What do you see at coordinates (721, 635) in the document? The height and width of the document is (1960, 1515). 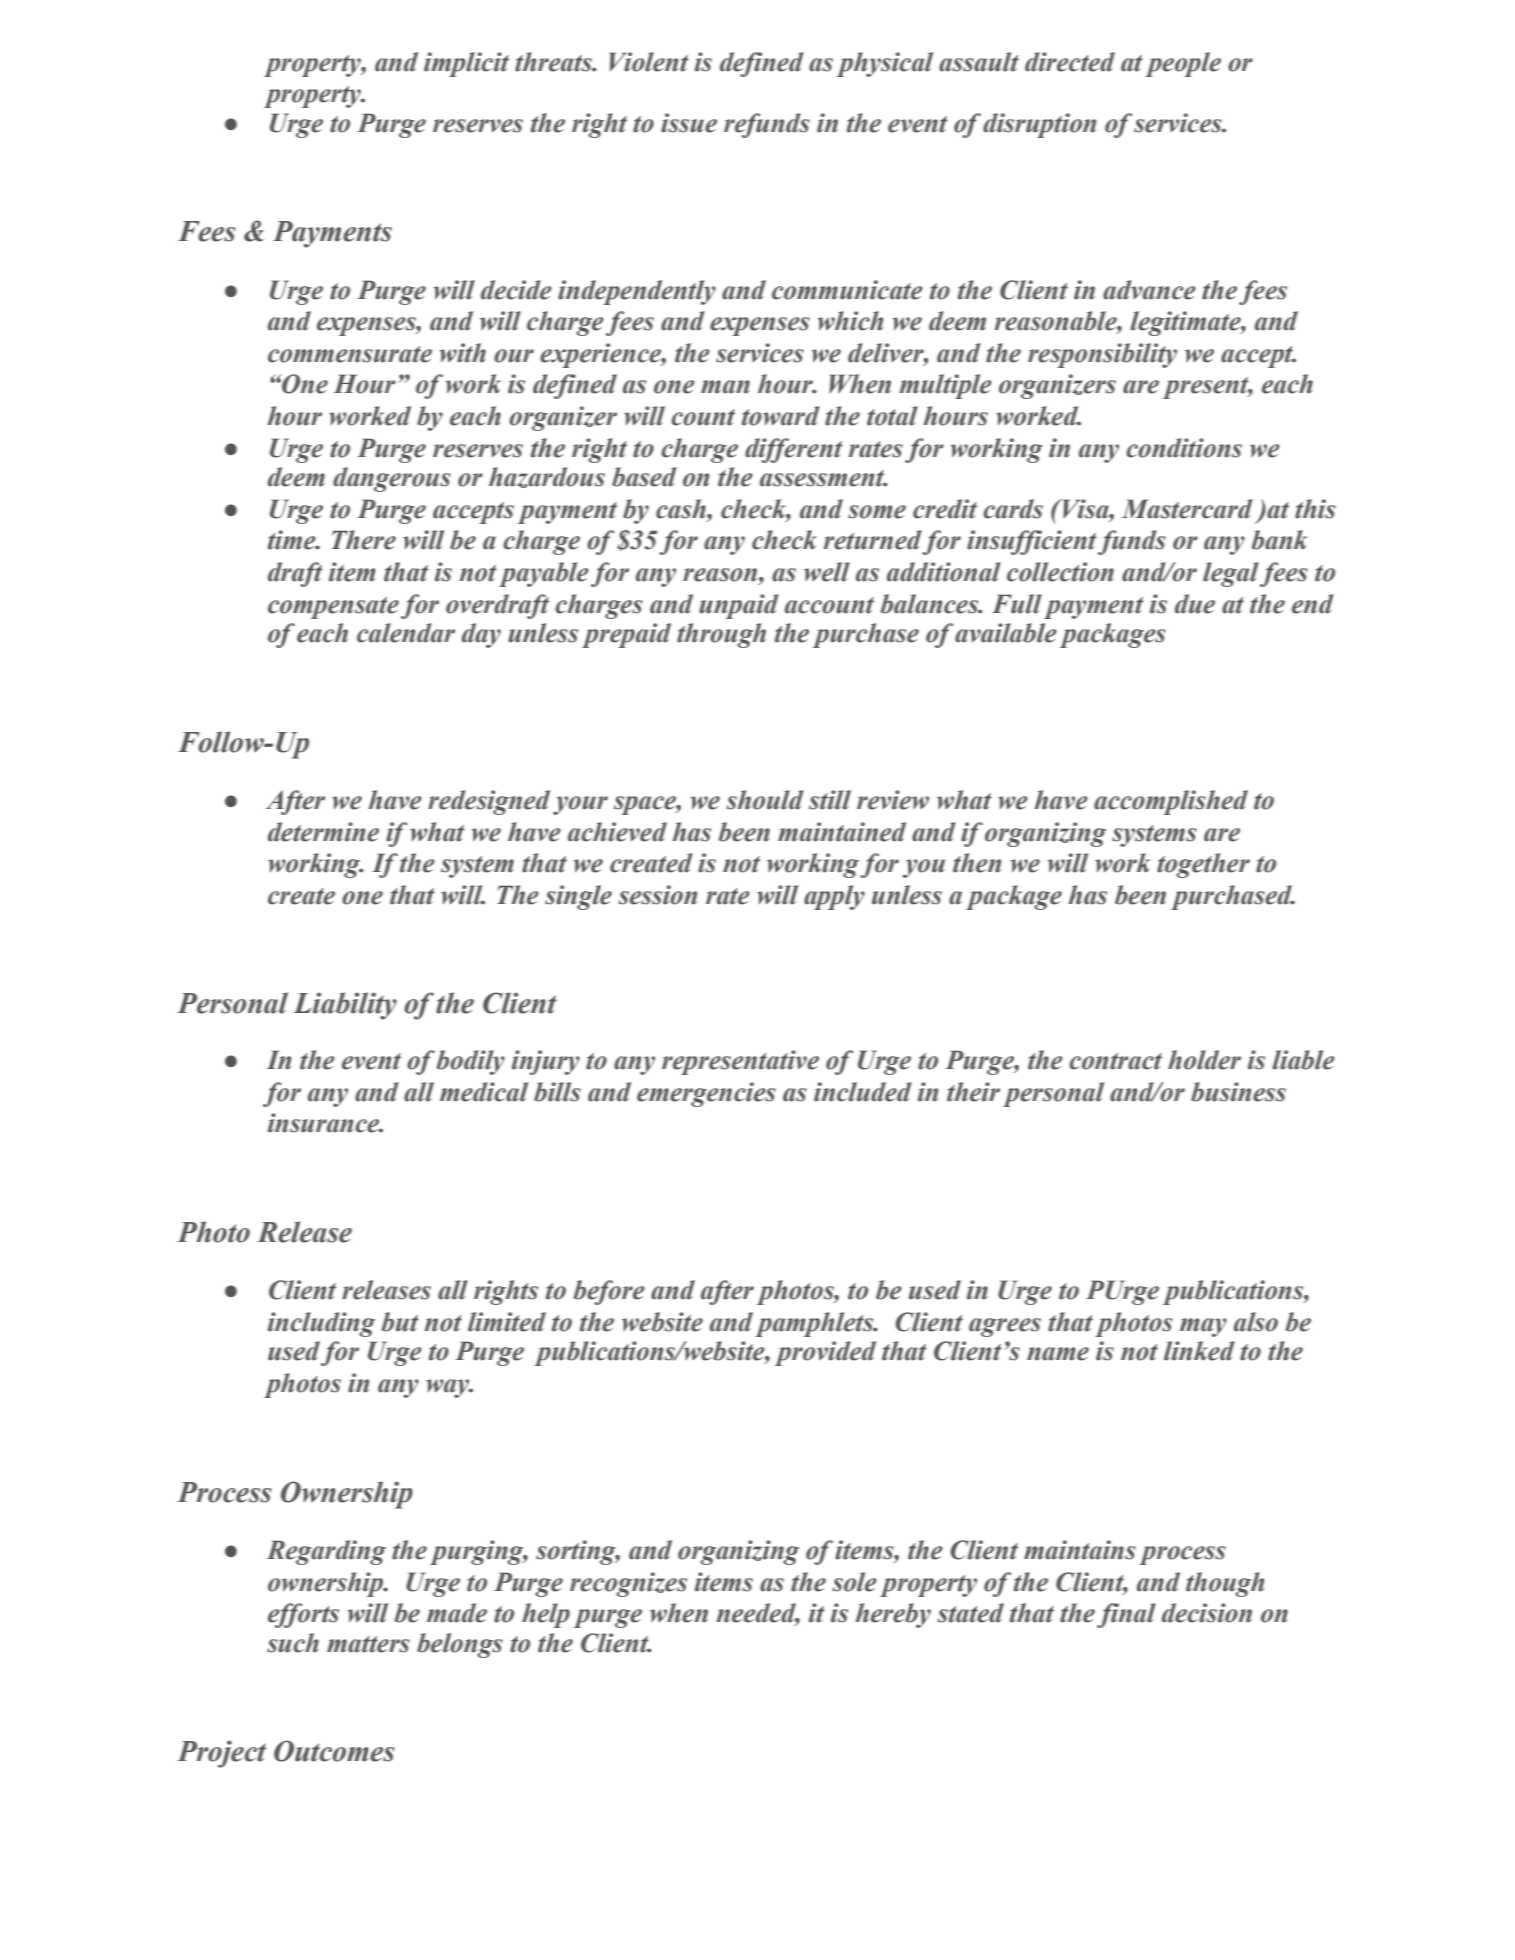 I see `through` at bounding box center [721, 635].
